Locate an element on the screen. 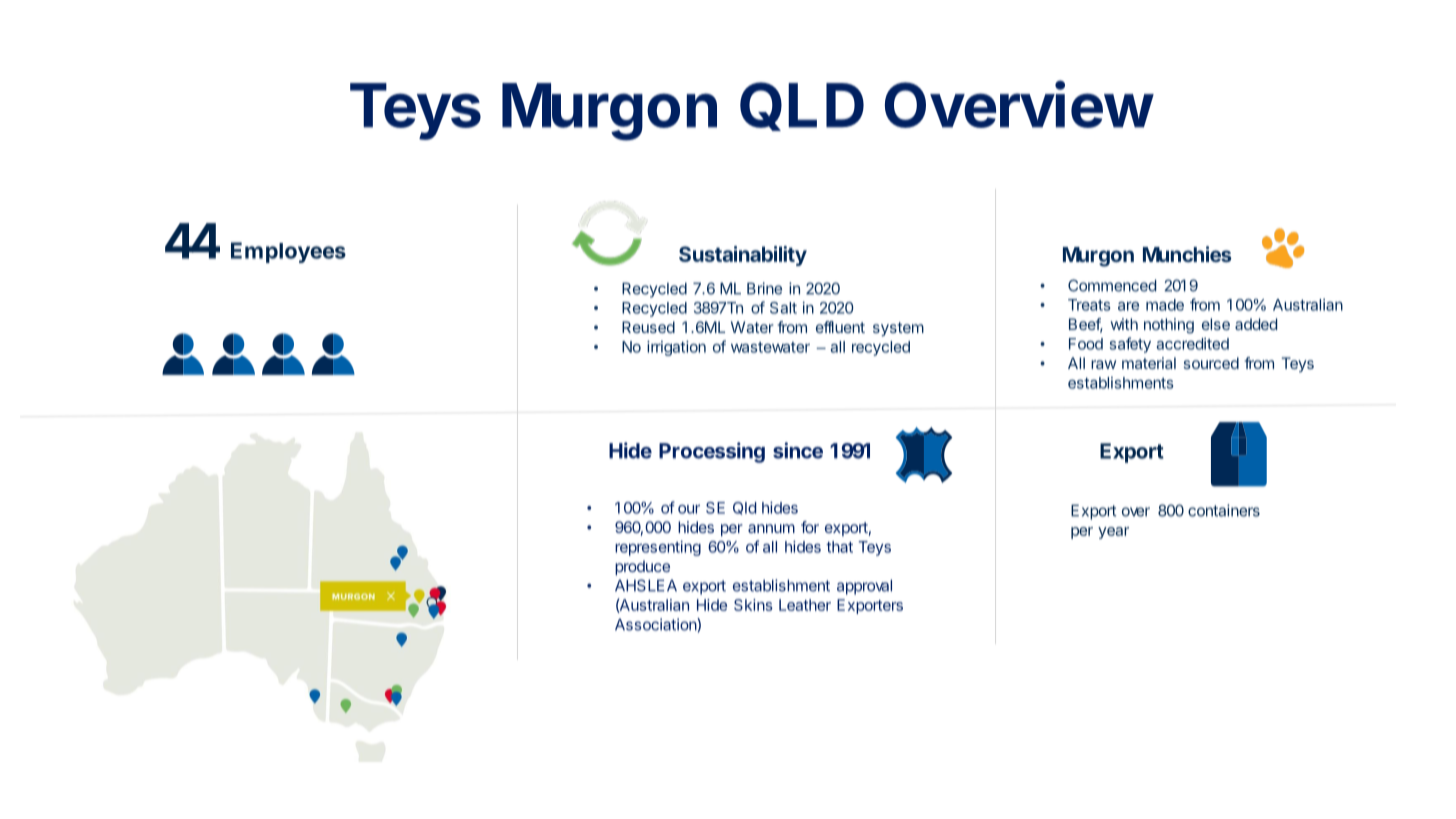 The width and height of the screenshot is (1456, 819). Skins is located at coordinates (753, 605).
